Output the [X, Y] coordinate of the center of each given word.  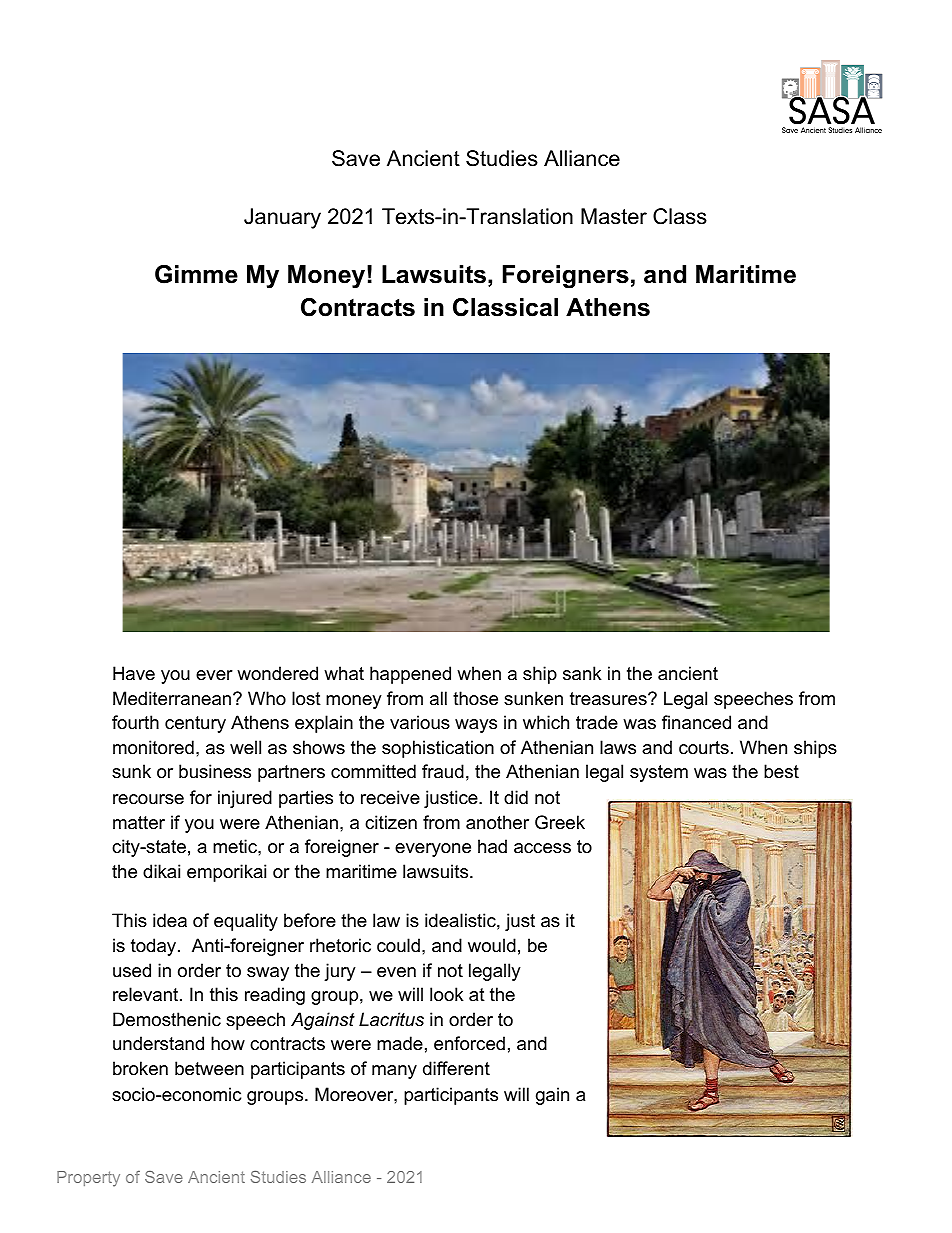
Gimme [196, 274]
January [282, 218]
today [155, 947]
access [542, 848]
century [195, 724]
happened [410, 675]
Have [134, 673]
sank [582, 673]
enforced [469, 1043]
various [420, 722]
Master [614, 216]
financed [696, 722]
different [456, 1068]
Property [88, 1179]
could [398, 945]
